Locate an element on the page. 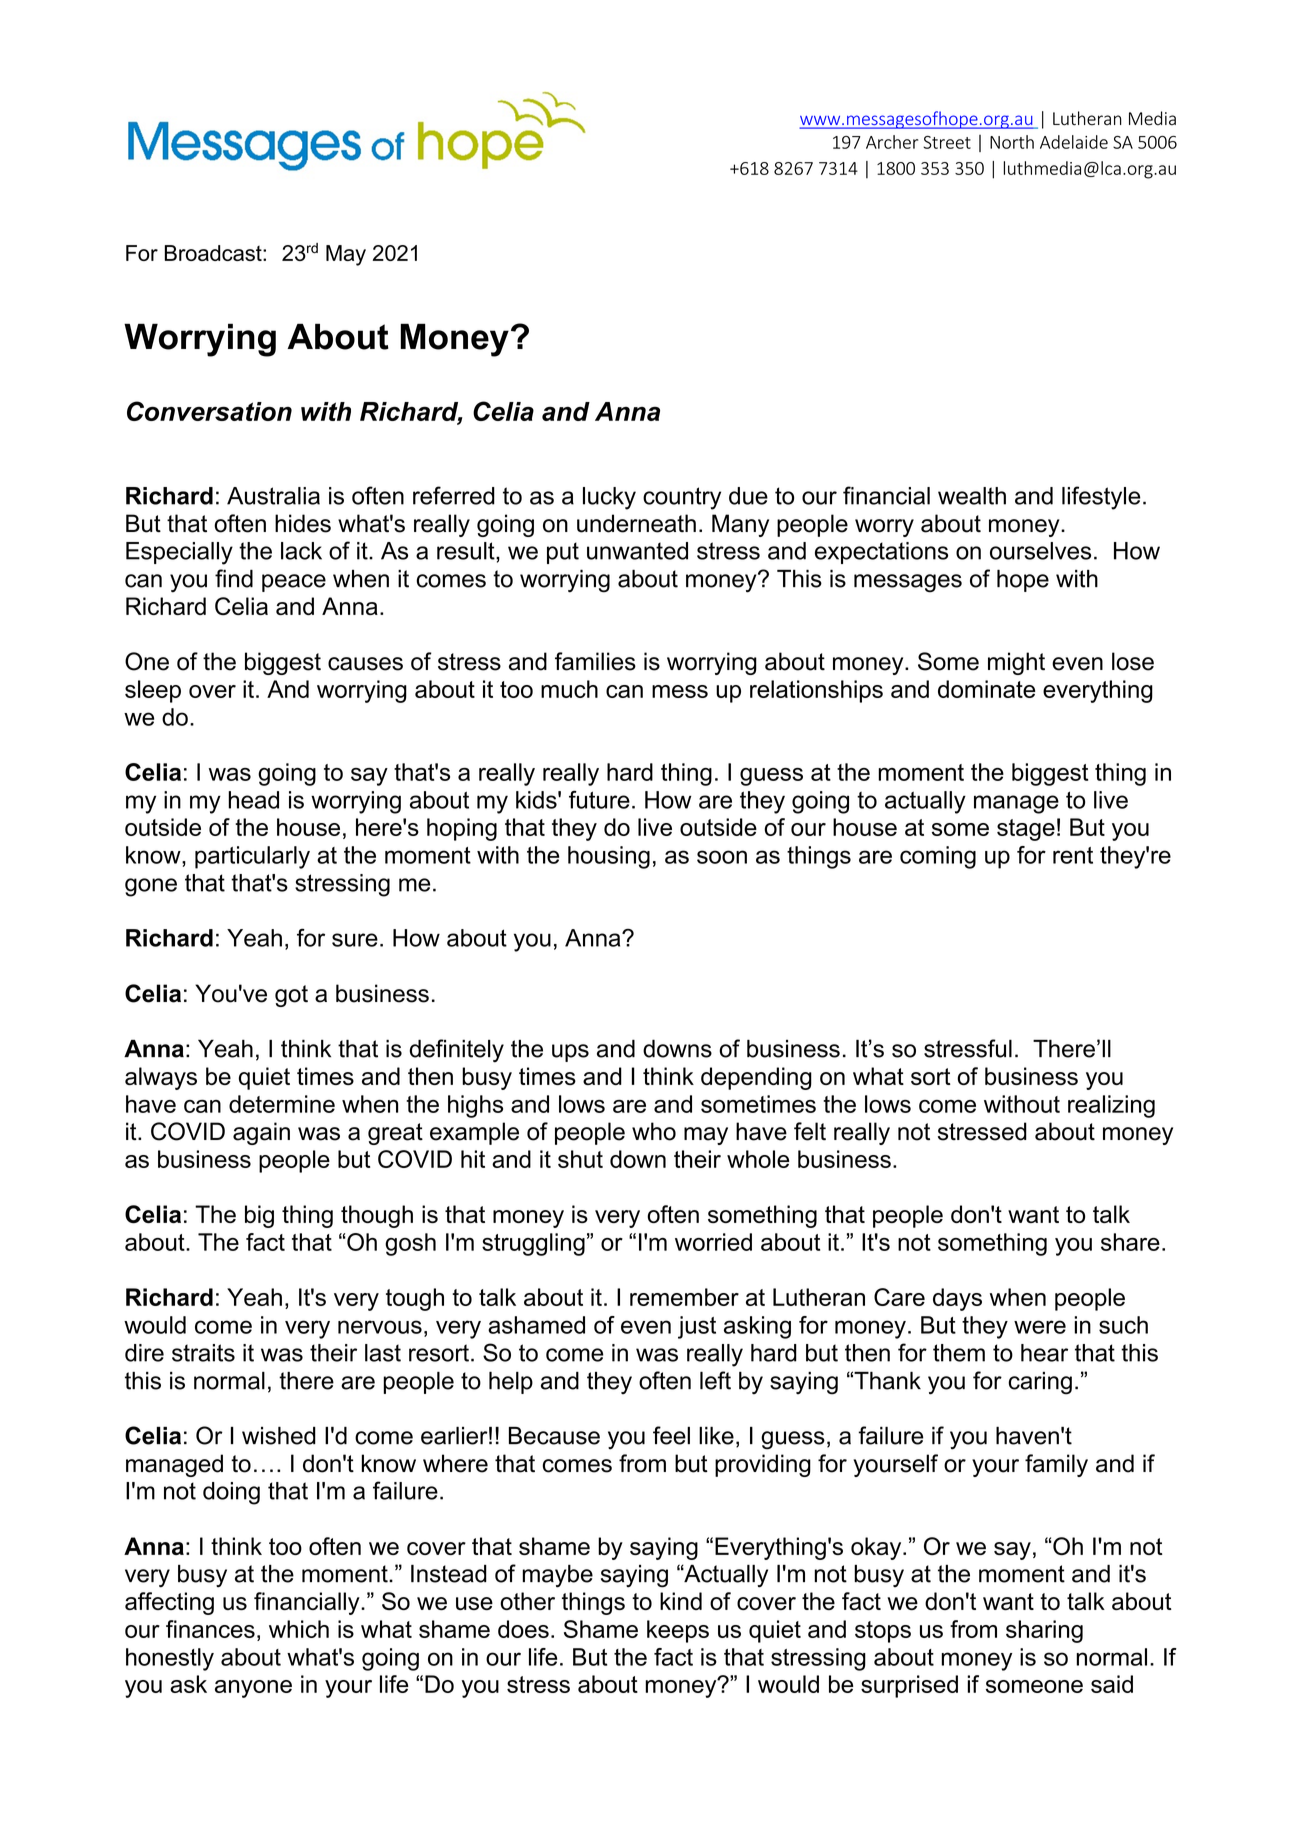  which is located at coordinates (299, 1629).
